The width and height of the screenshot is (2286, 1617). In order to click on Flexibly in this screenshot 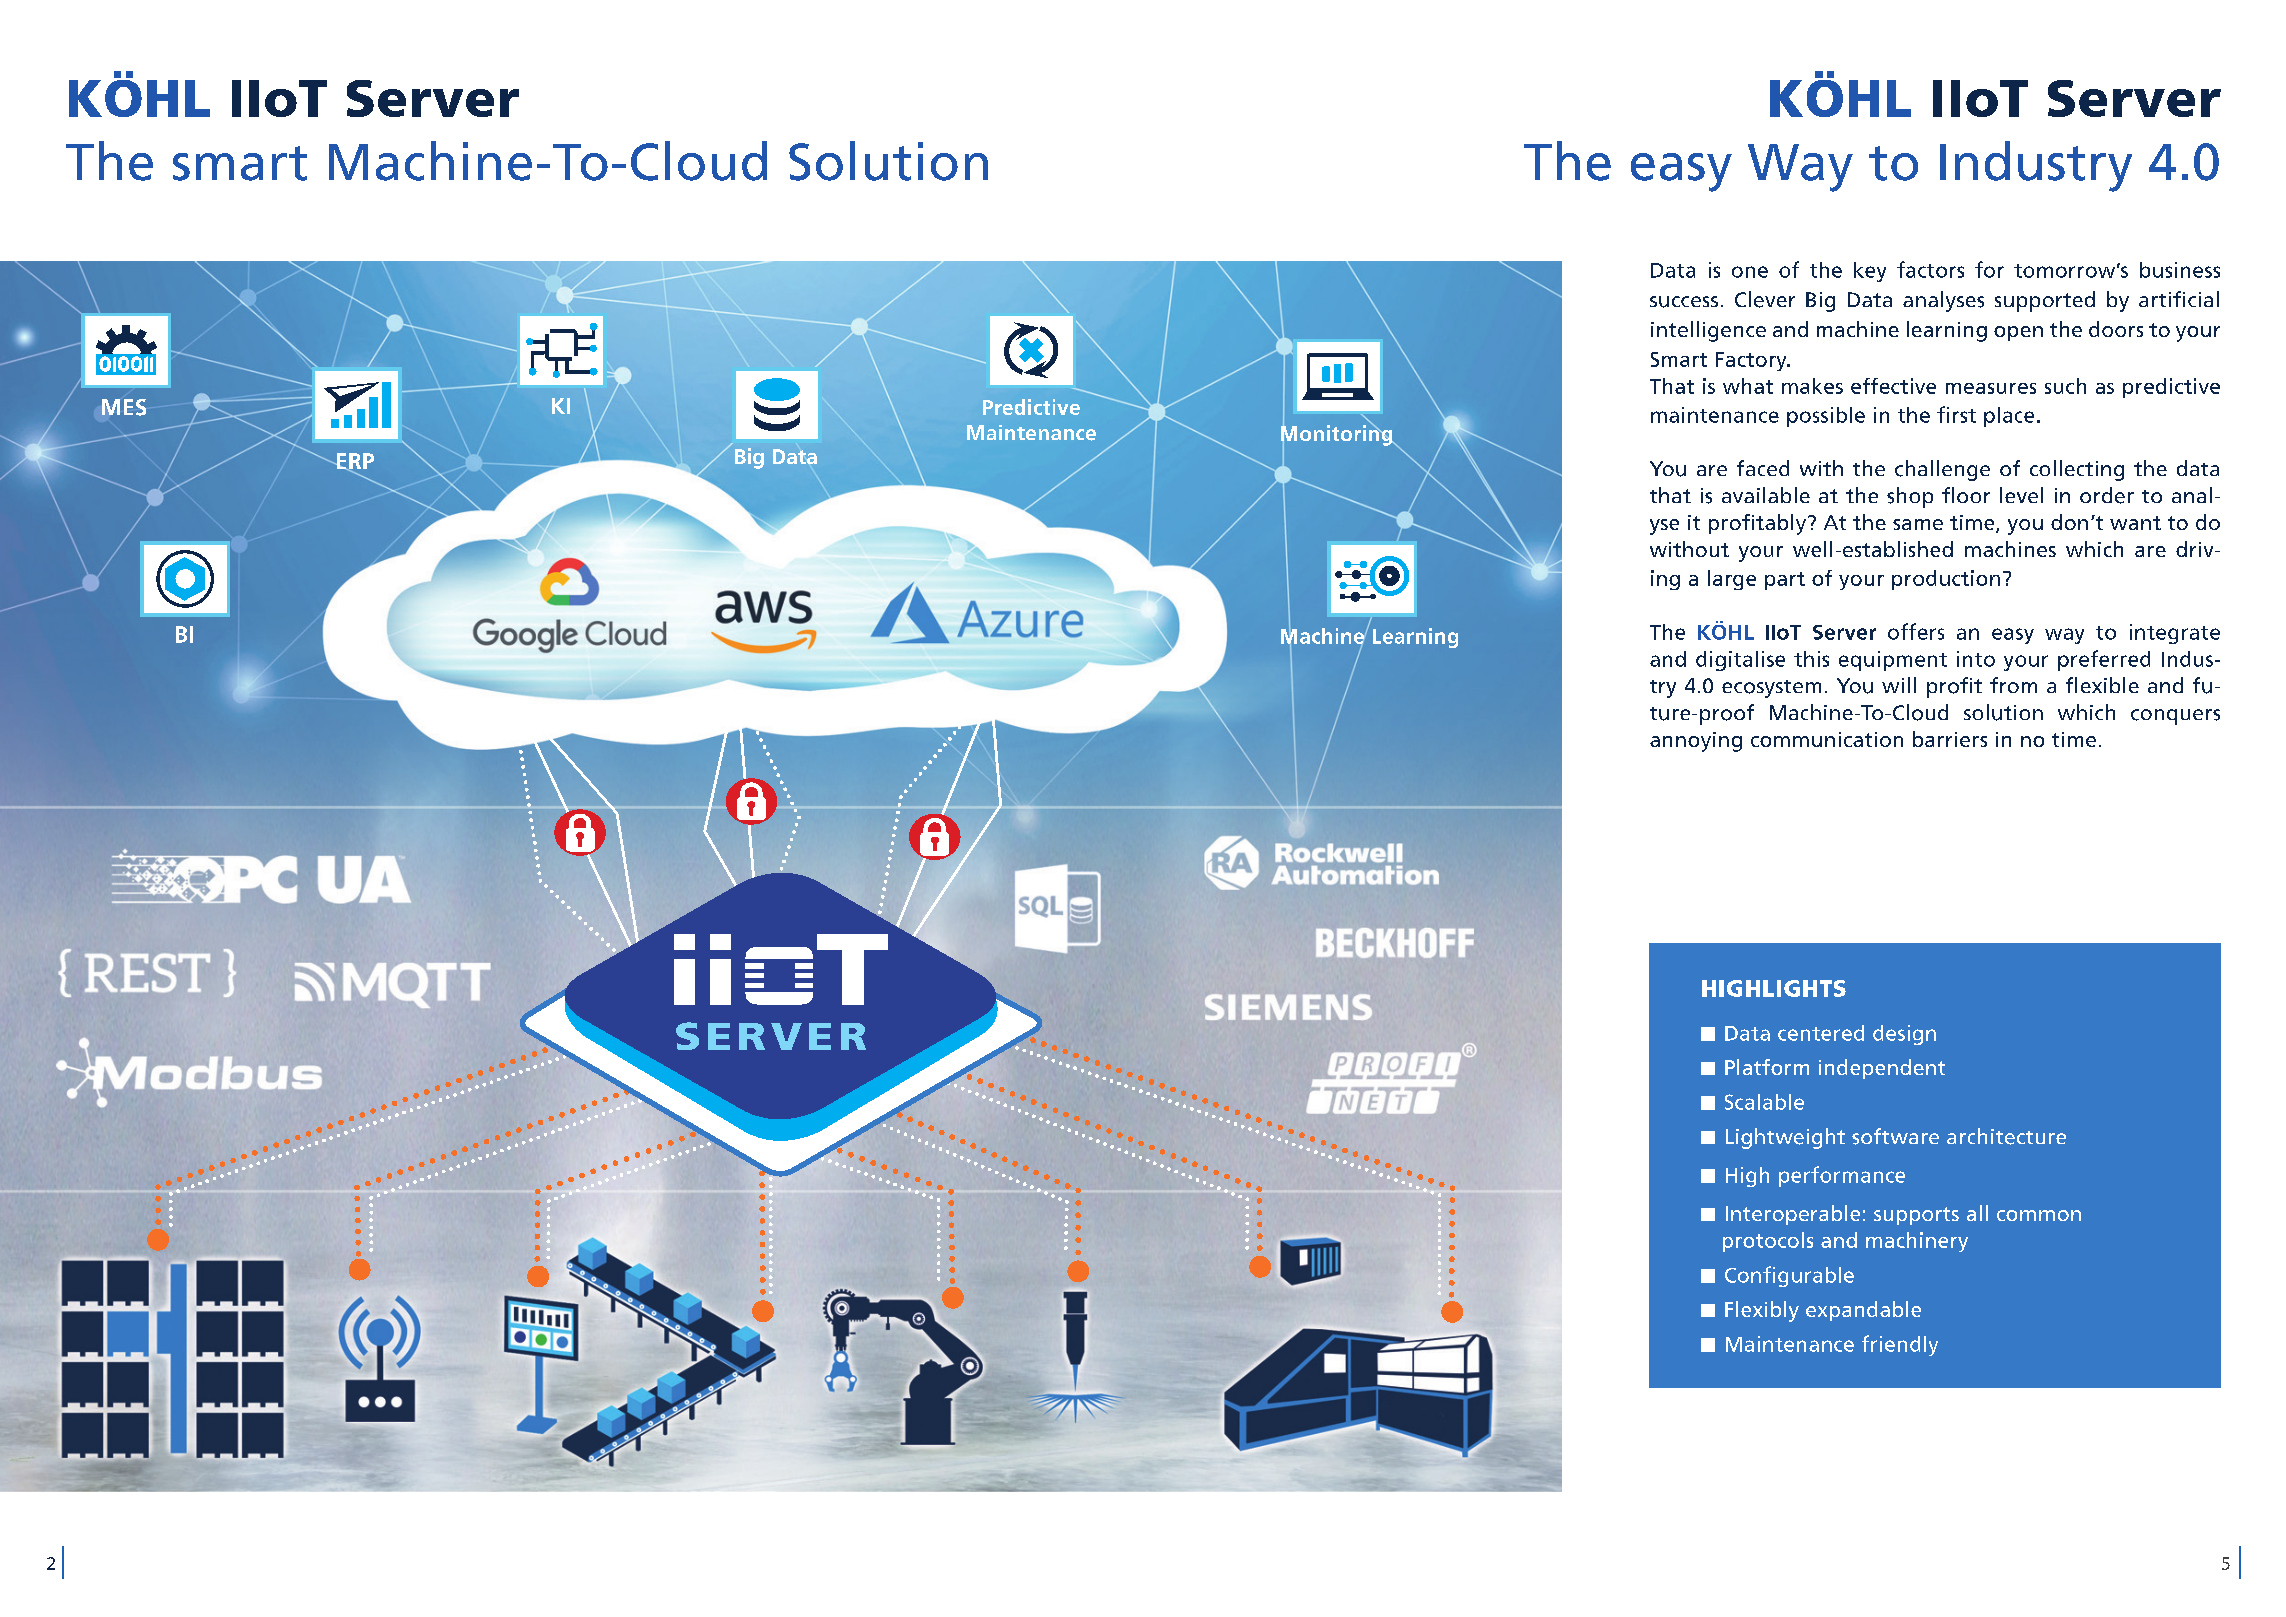, I will do `click(1762, 1311)`.
